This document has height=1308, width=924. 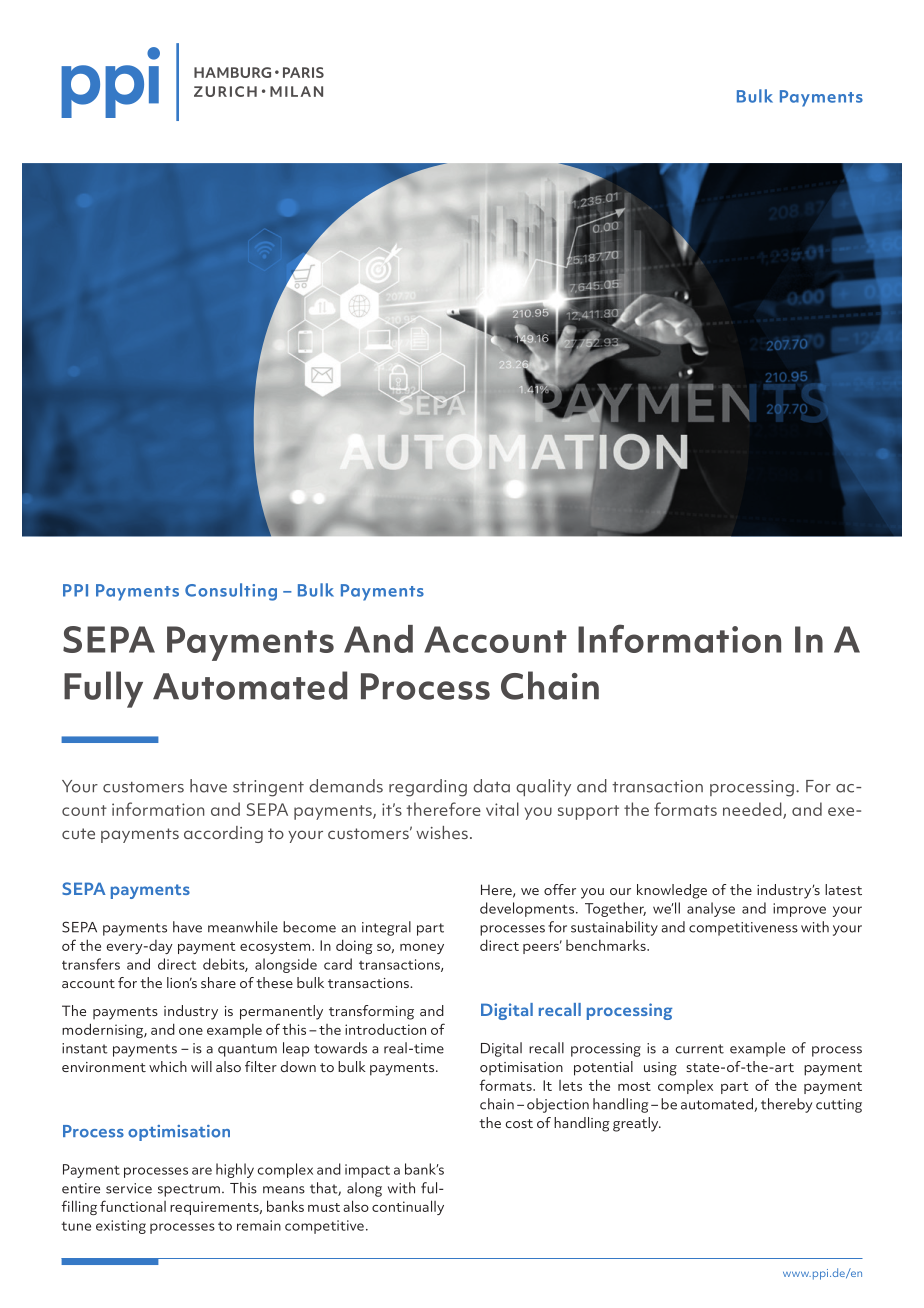 I want to click on Fully, so click(x=103, y=689).
